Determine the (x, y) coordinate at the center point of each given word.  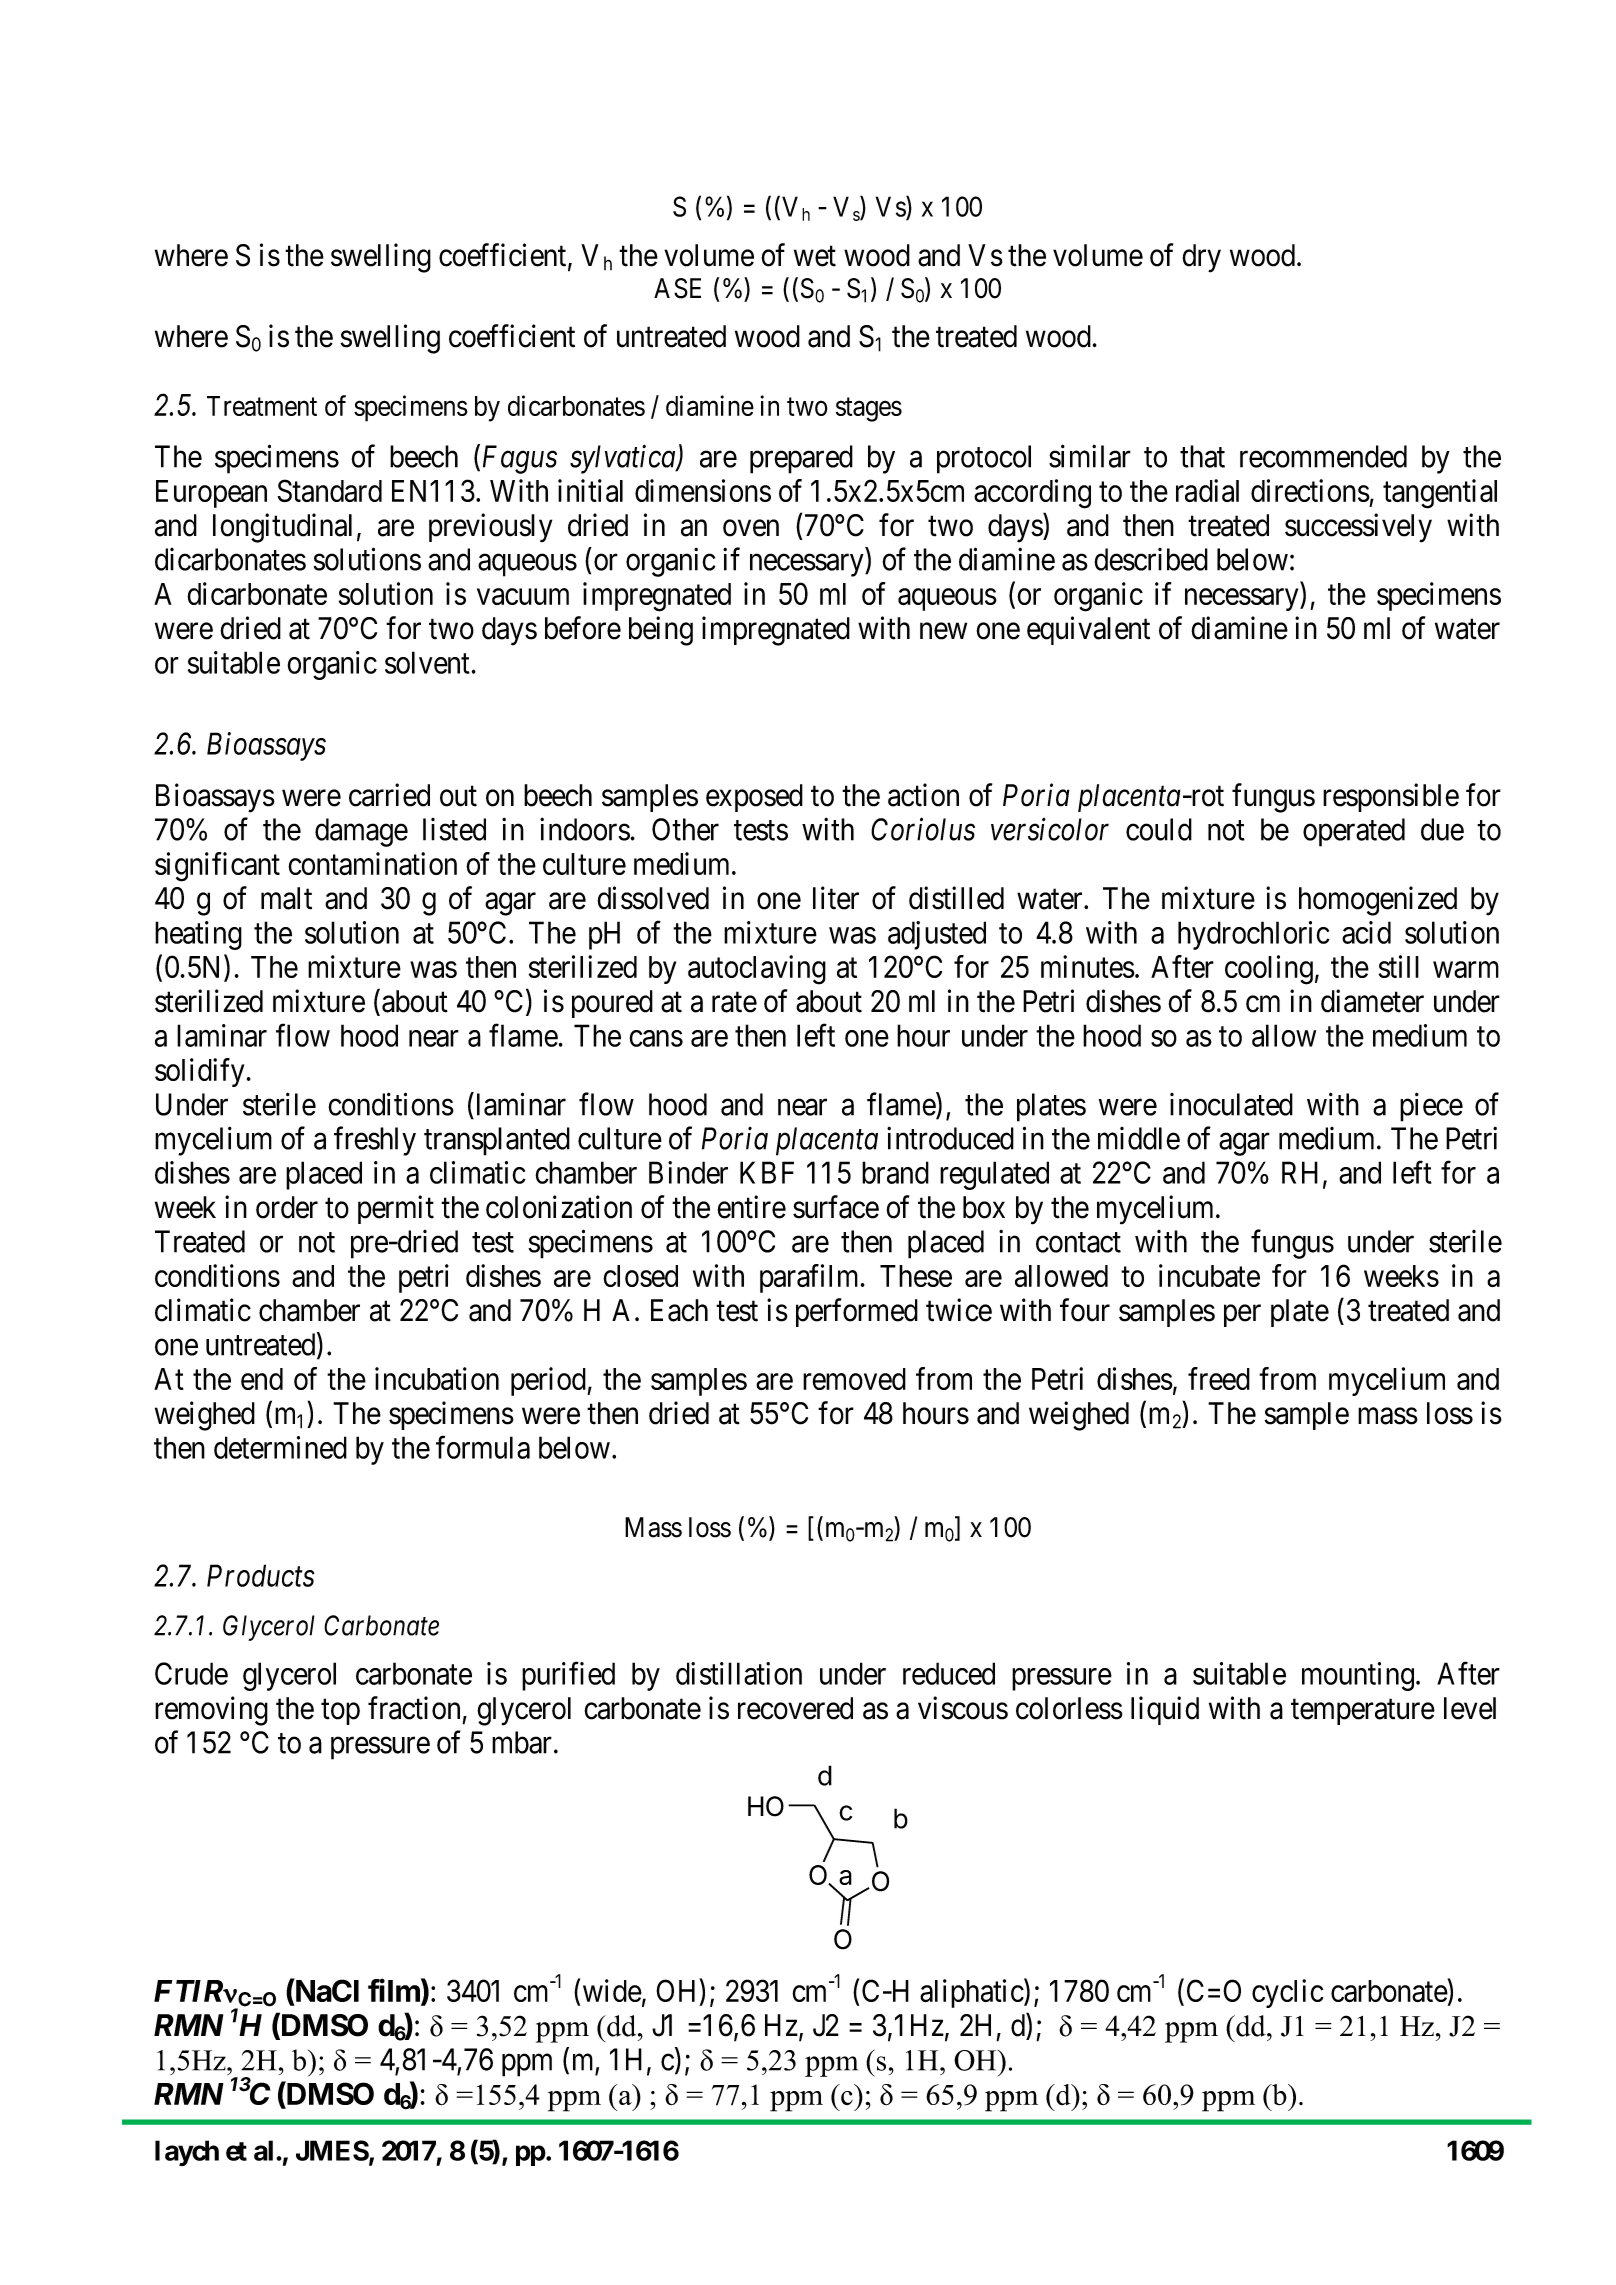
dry (1201, 258)
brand (895, 1172)
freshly (375, 1141)
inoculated (1231, 1104)
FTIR (189, 1991)
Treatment (262, 406)
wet (815, 256)
